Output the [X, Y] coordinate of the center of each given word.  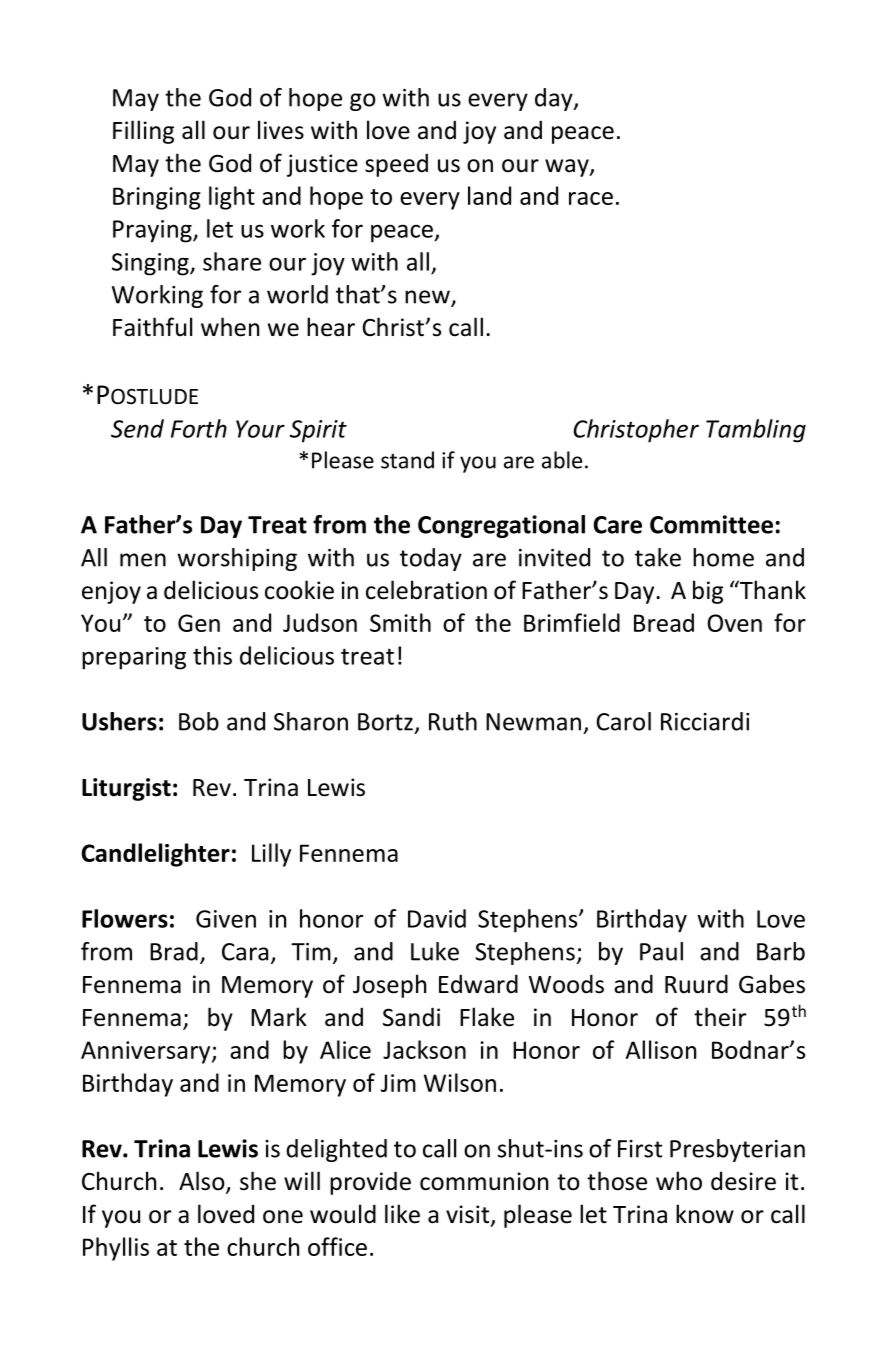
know [705, 1214]
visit [469, 1215]
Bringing [157, 198]
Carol [623, 721]
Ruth [453, 721]
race [591, 198]
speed [396, 165]
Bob [199, 721]
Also [203, 1182]
